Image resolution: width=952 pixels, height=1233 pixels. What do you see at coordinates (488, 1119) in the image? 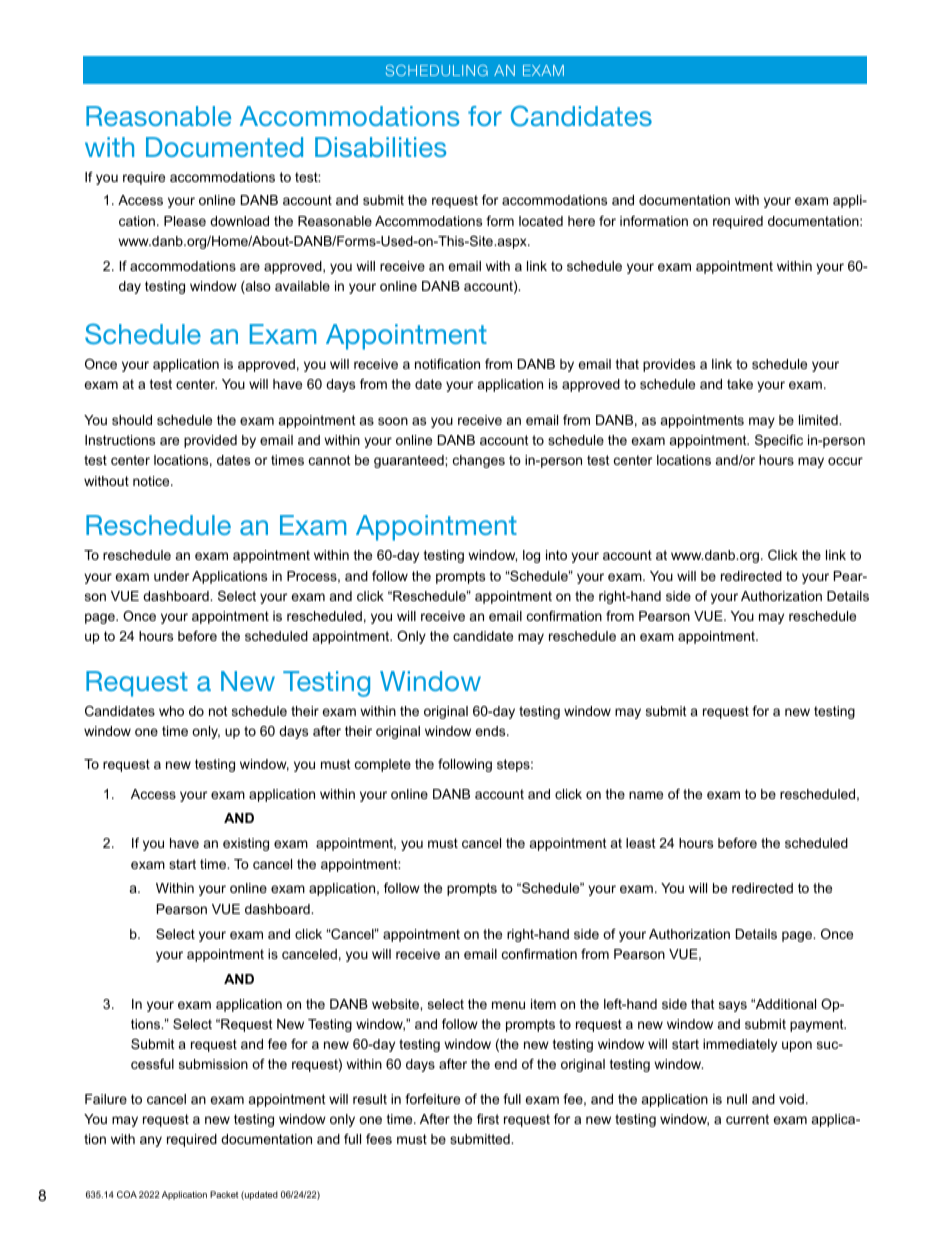
I see `first` at bounding box center [488, 1119].
